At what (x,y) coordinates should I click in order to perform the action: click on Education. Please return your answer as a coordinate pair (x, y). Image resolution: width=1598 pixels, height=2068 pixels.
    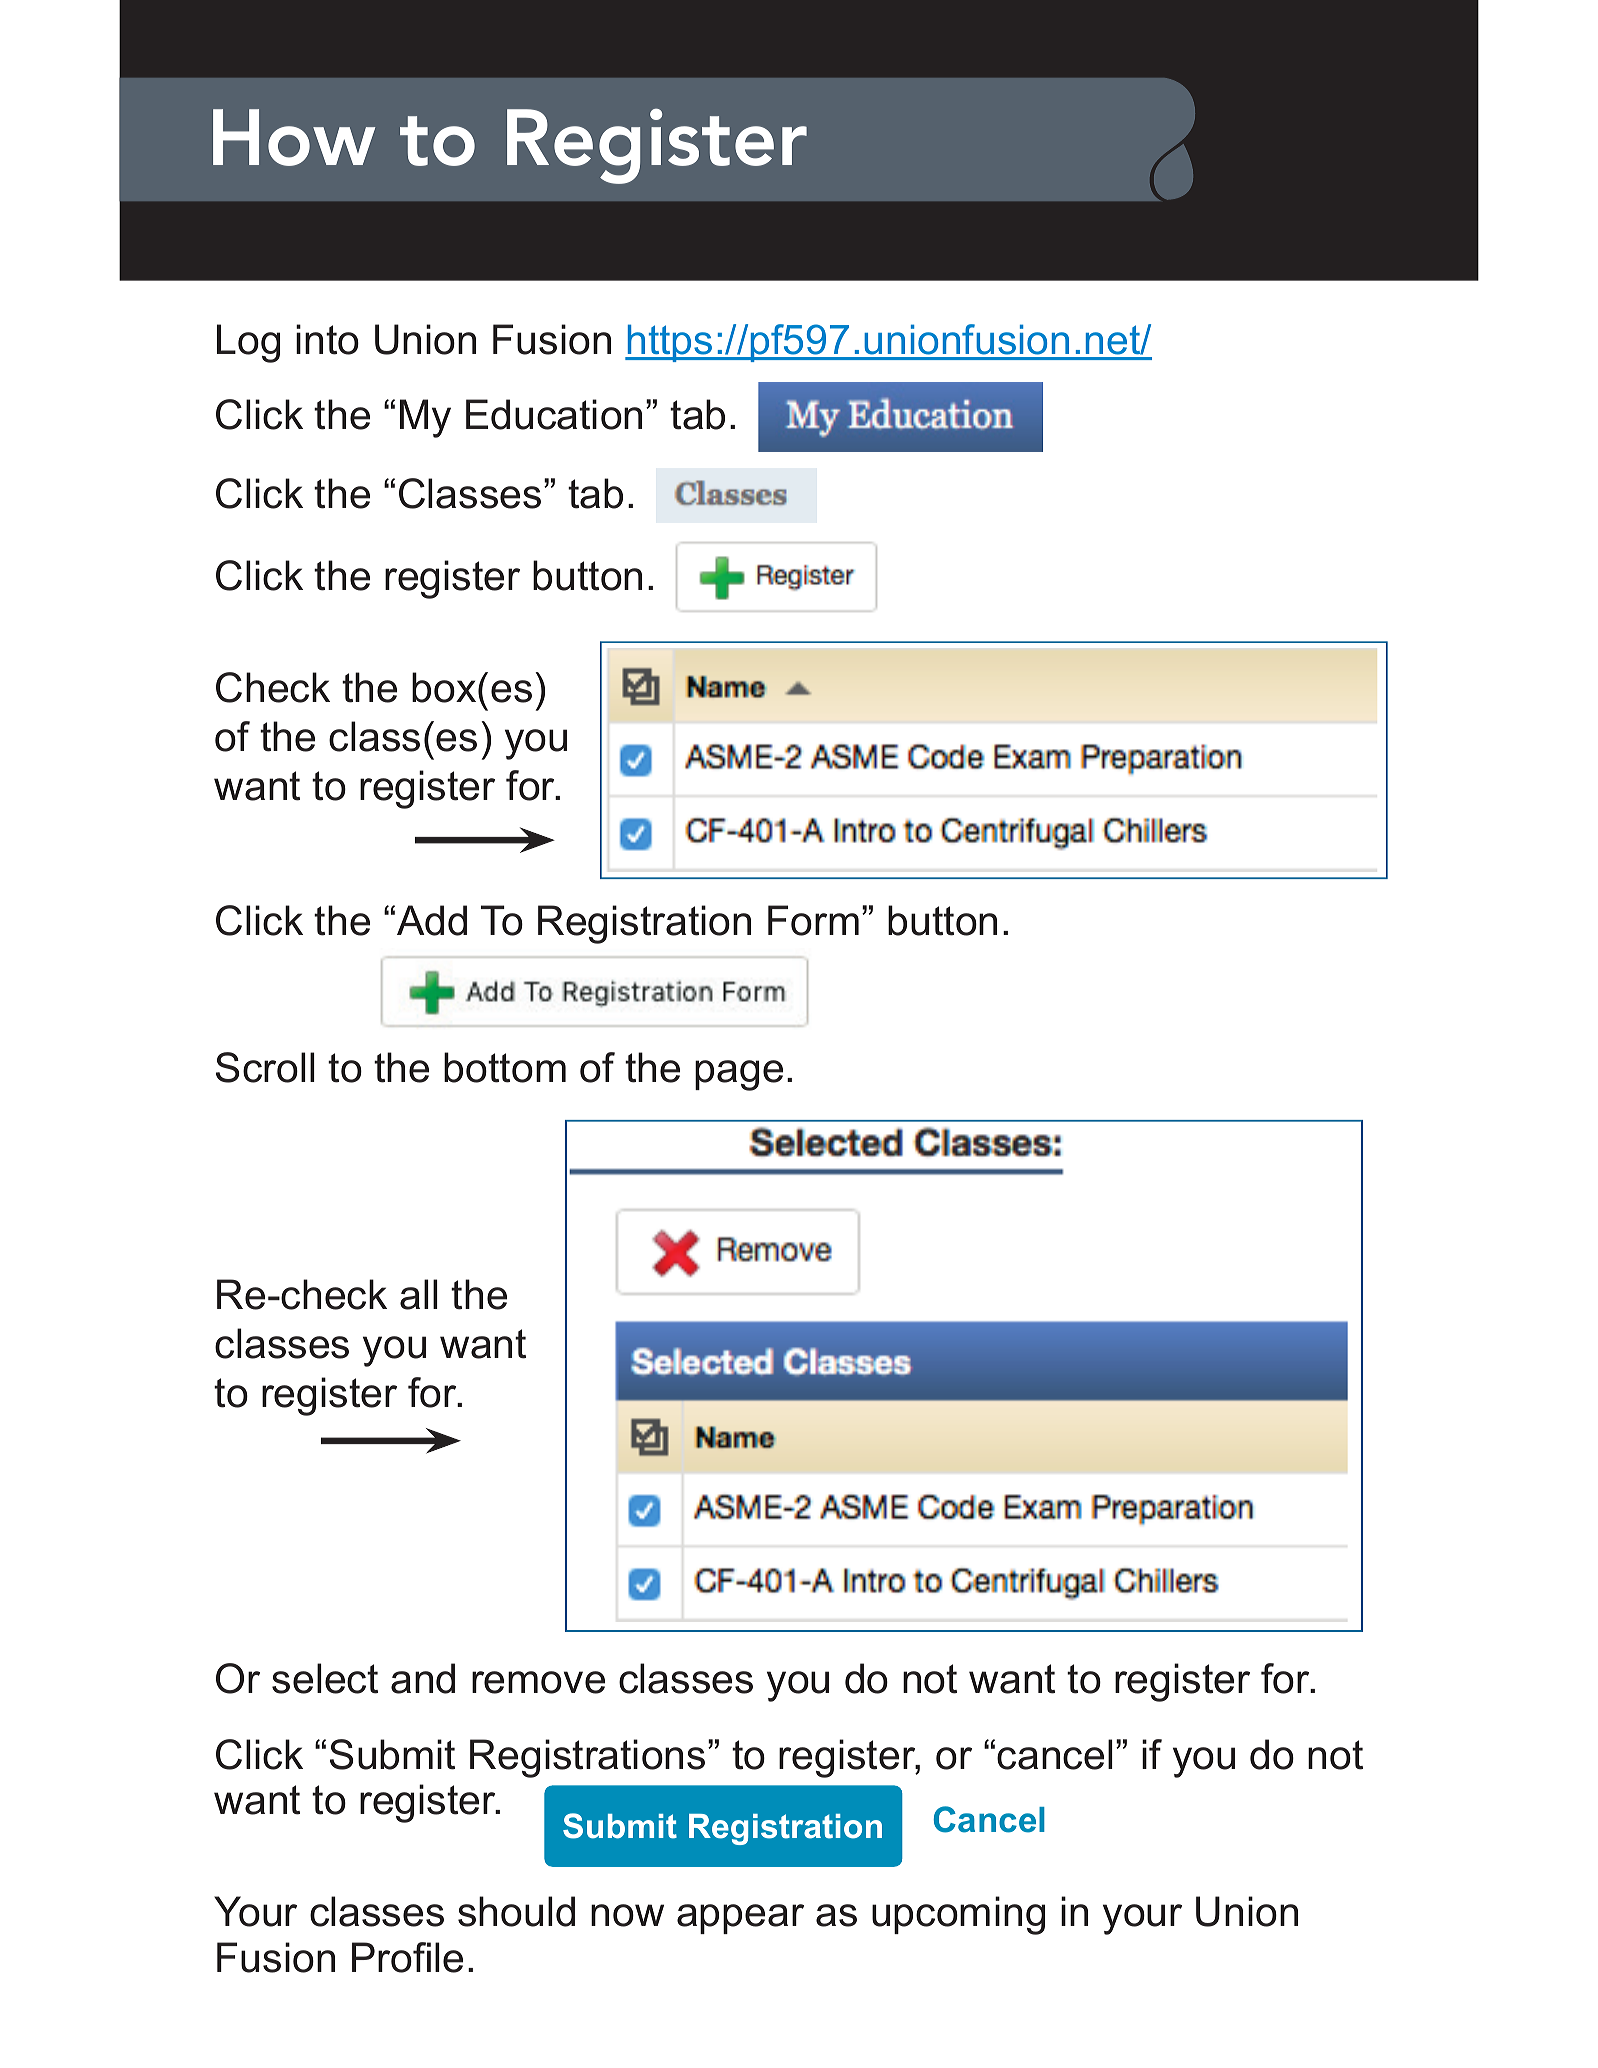
    Looking at the image, I should click on (554, 414).
